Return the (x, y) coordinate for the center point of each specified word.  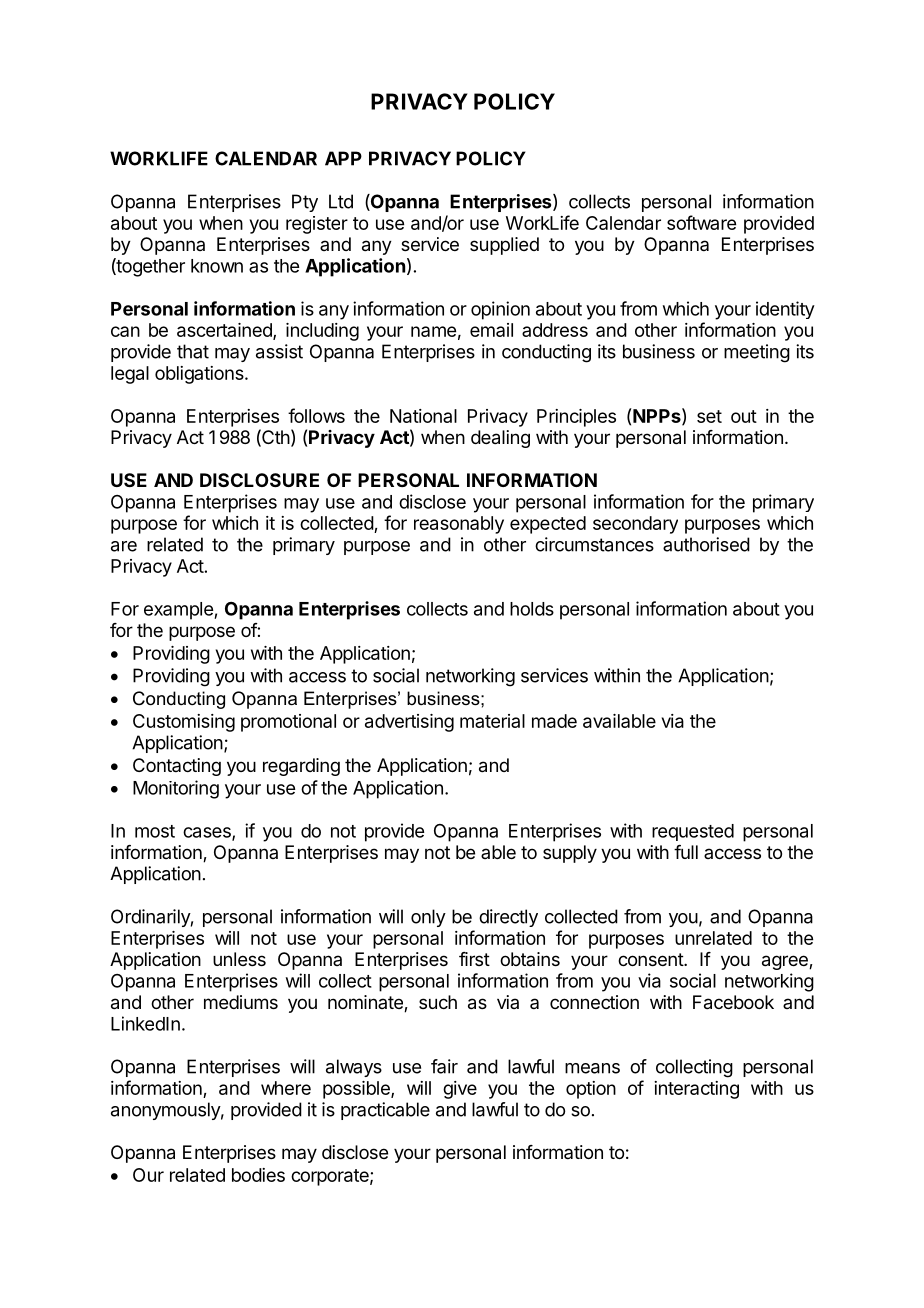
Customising (184, 723)
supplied (504, 246)
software (701, 222)
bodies (258, 1175)
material (492, 721)
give (460, 1090)
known (217, 266)
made (554, 721)
